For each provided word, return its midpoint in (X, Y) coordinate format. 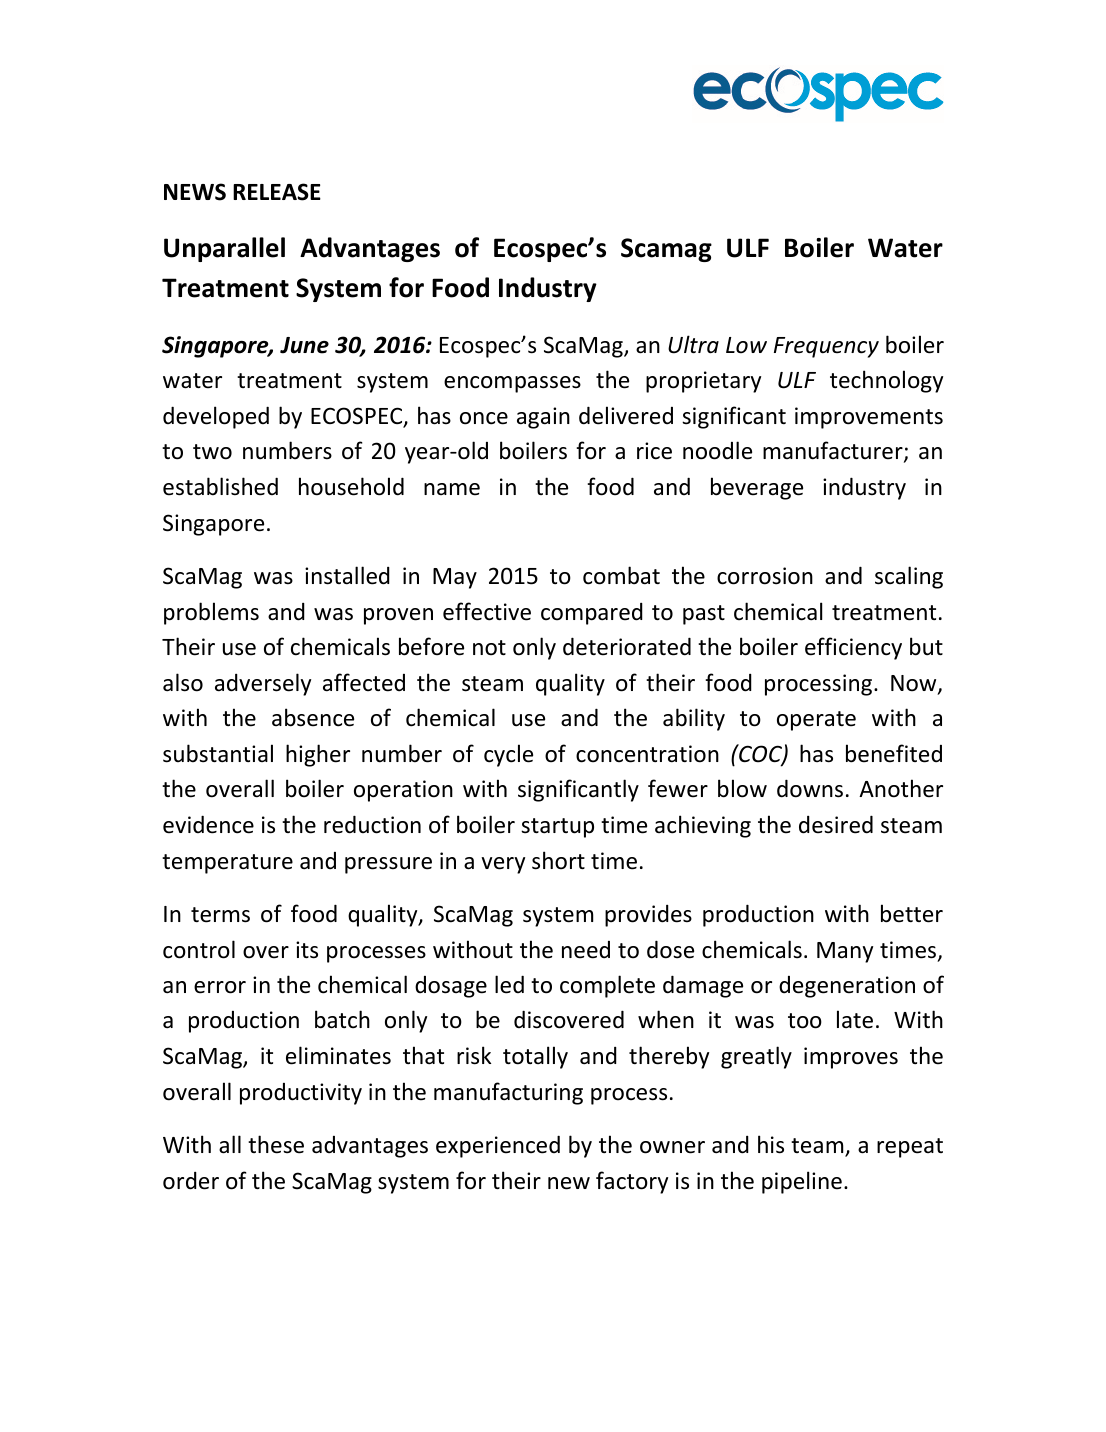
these (276, 1144)
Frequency (826, 347)
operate (816, 721)
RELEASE (277, 192)
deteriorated (627, 646)
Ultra (693, 344)
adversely (263, 684)
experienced (498, 1146)
